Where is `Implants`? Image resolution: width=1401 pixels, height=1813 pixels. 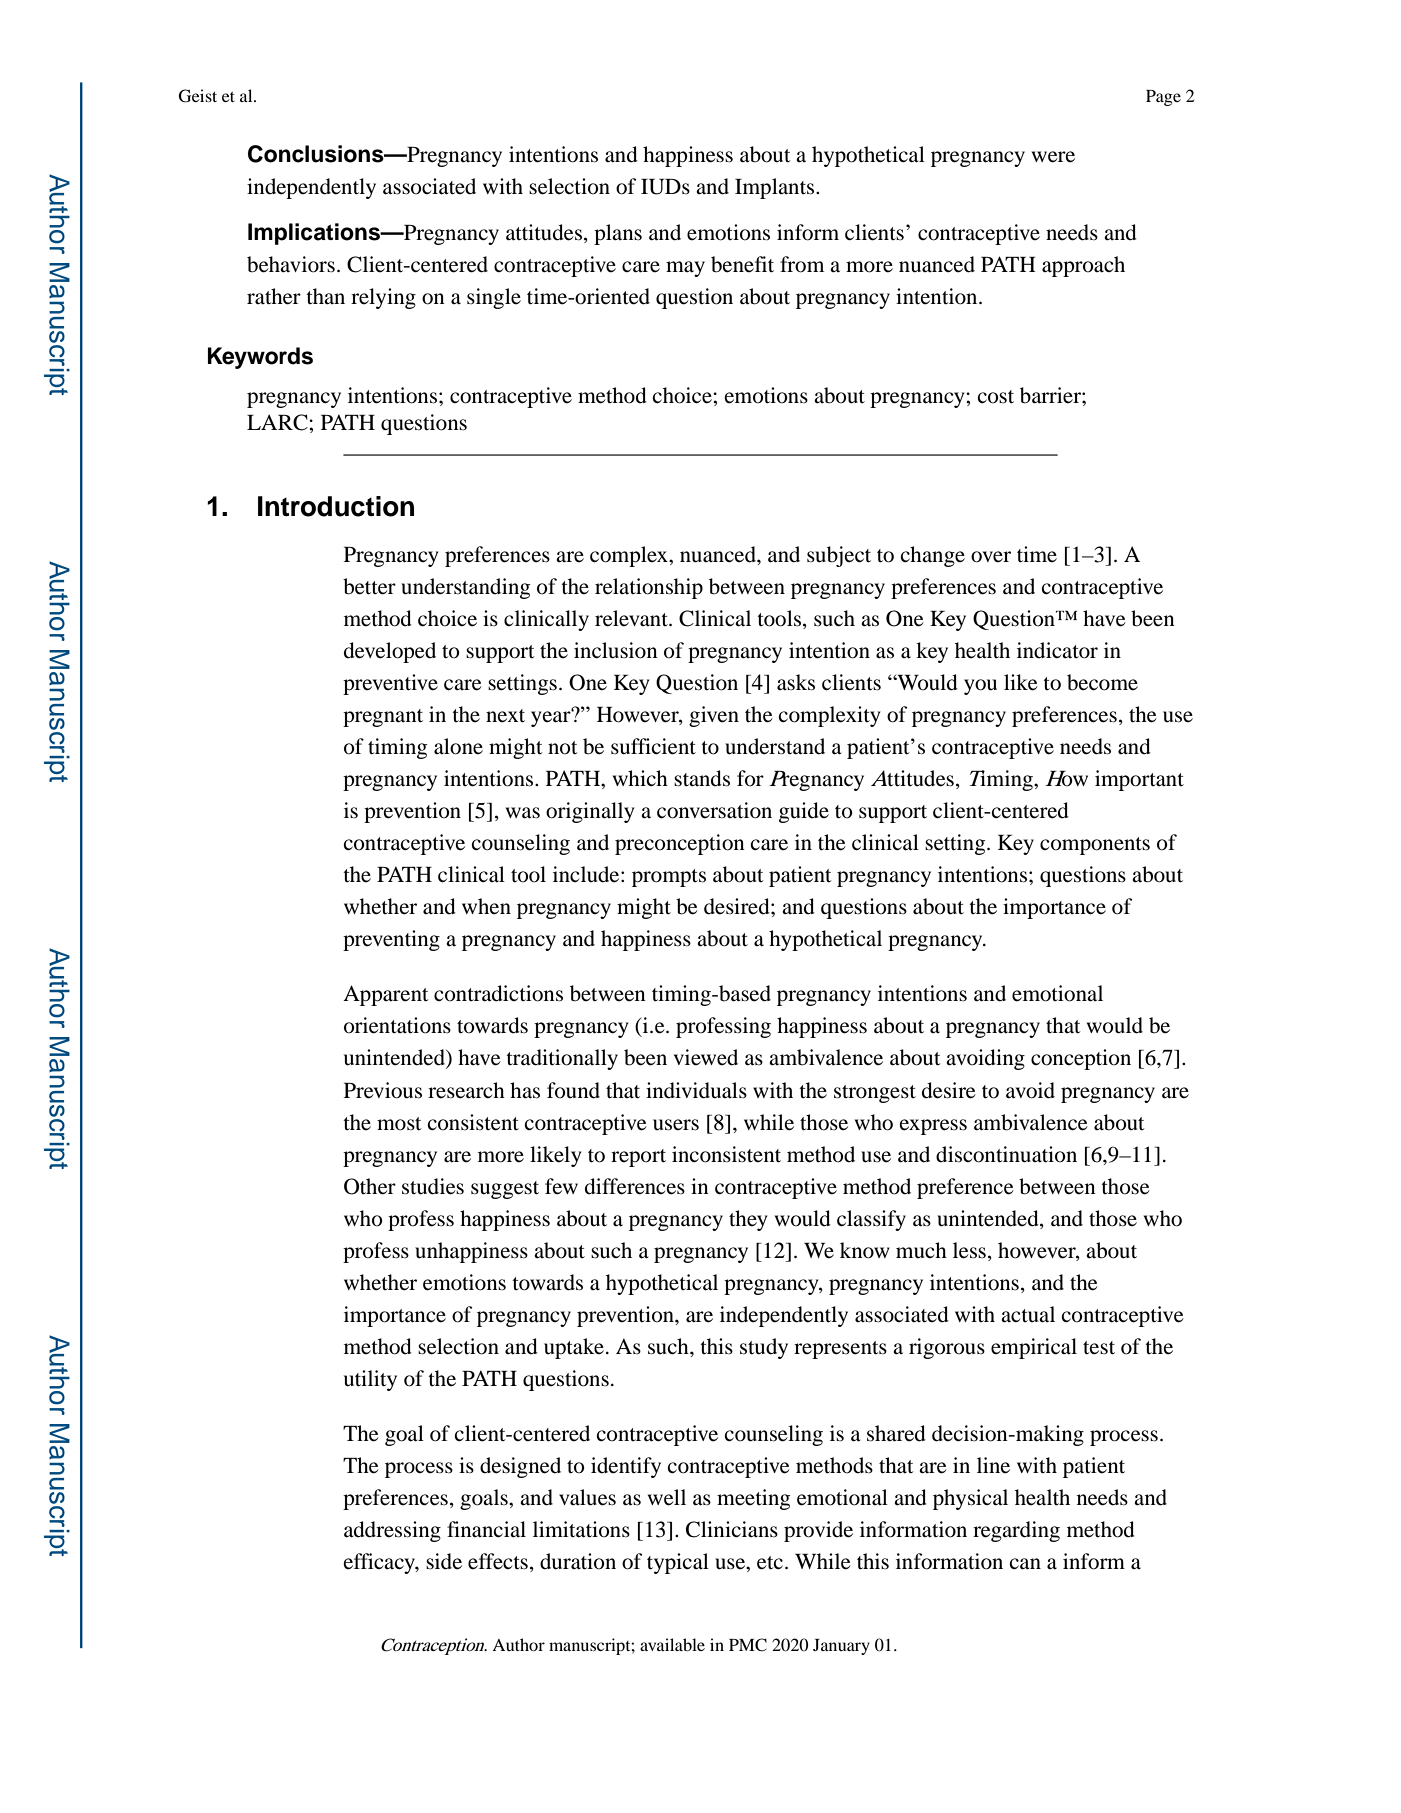 Implants is located at coordinates (776, 188).
